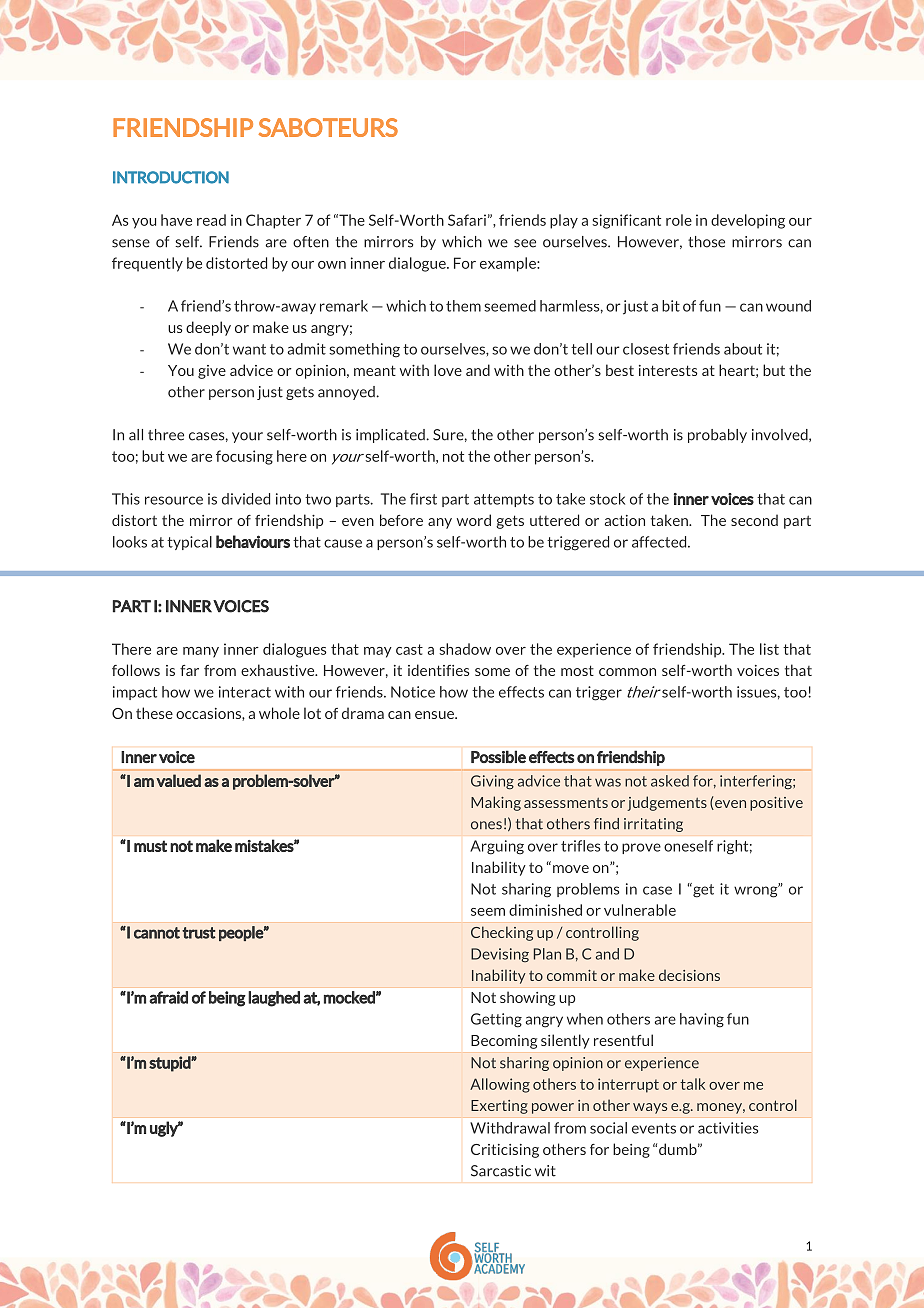 This screenshot has width=924, height=1308. I want to click on valued, so click(178, 780).
